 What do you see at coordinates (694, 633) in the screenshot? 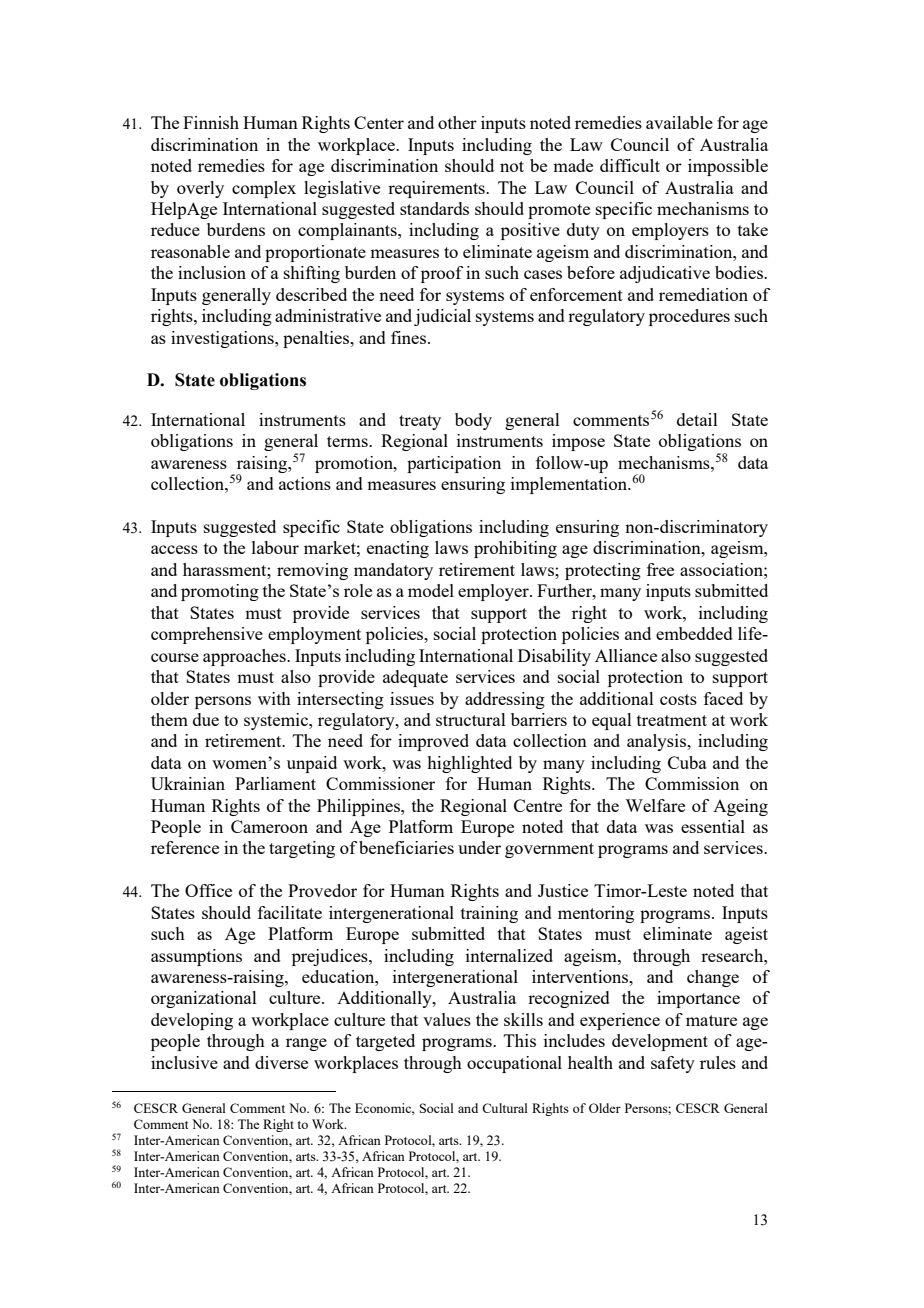
I see `embedded` at bounding box center [694, 633].
